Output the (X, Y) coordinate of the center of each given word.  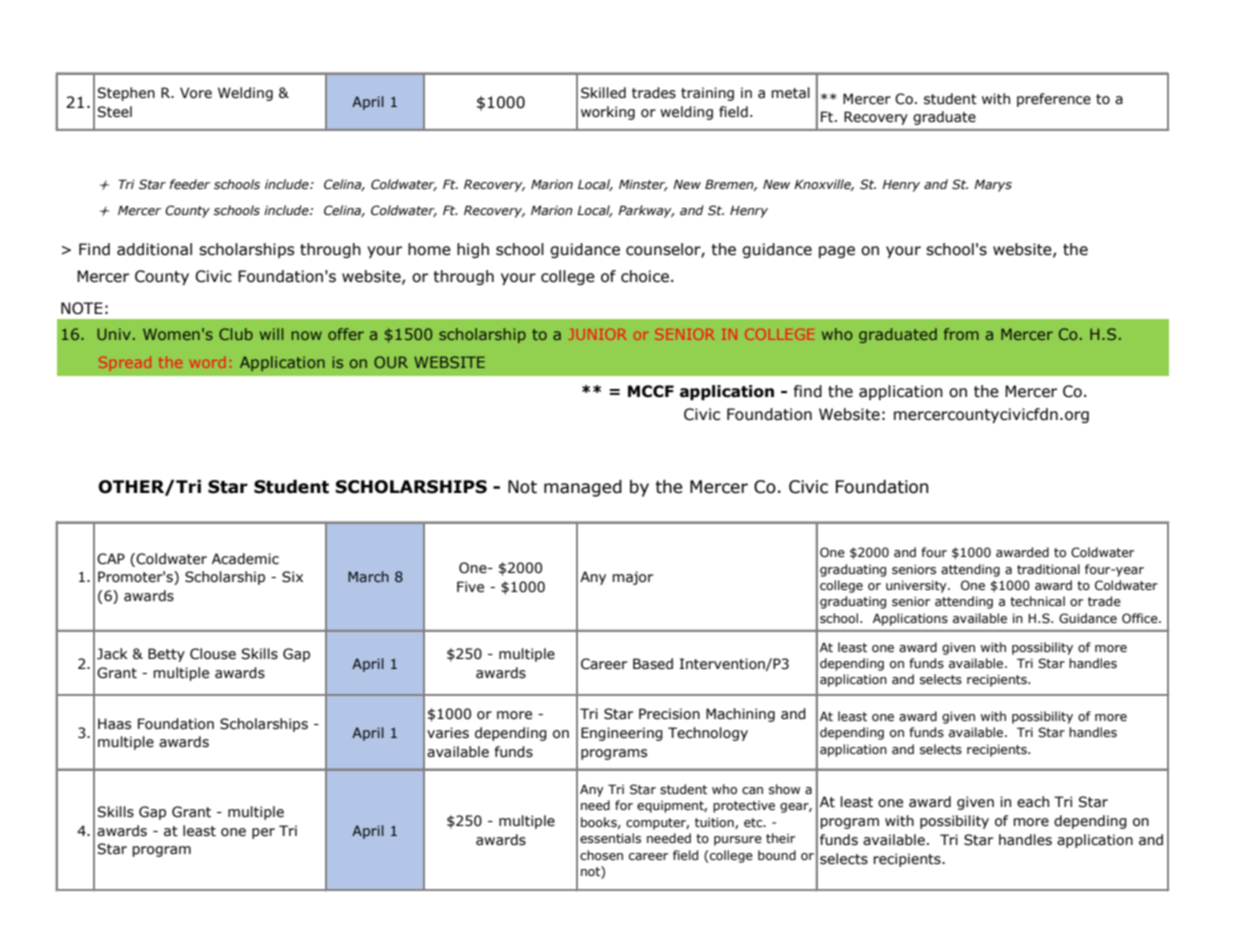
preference (1054, 100)
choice (645, 276)
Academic (245, 559)
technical (1037, 601)
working (608, 113)
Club (236, 334)
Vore (196, 93)
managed (583, 488)
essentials (610, 838)
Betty (166, 655)
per (263, 833)
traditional (1048, 569)
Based (653, 664)
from (961, 334)
